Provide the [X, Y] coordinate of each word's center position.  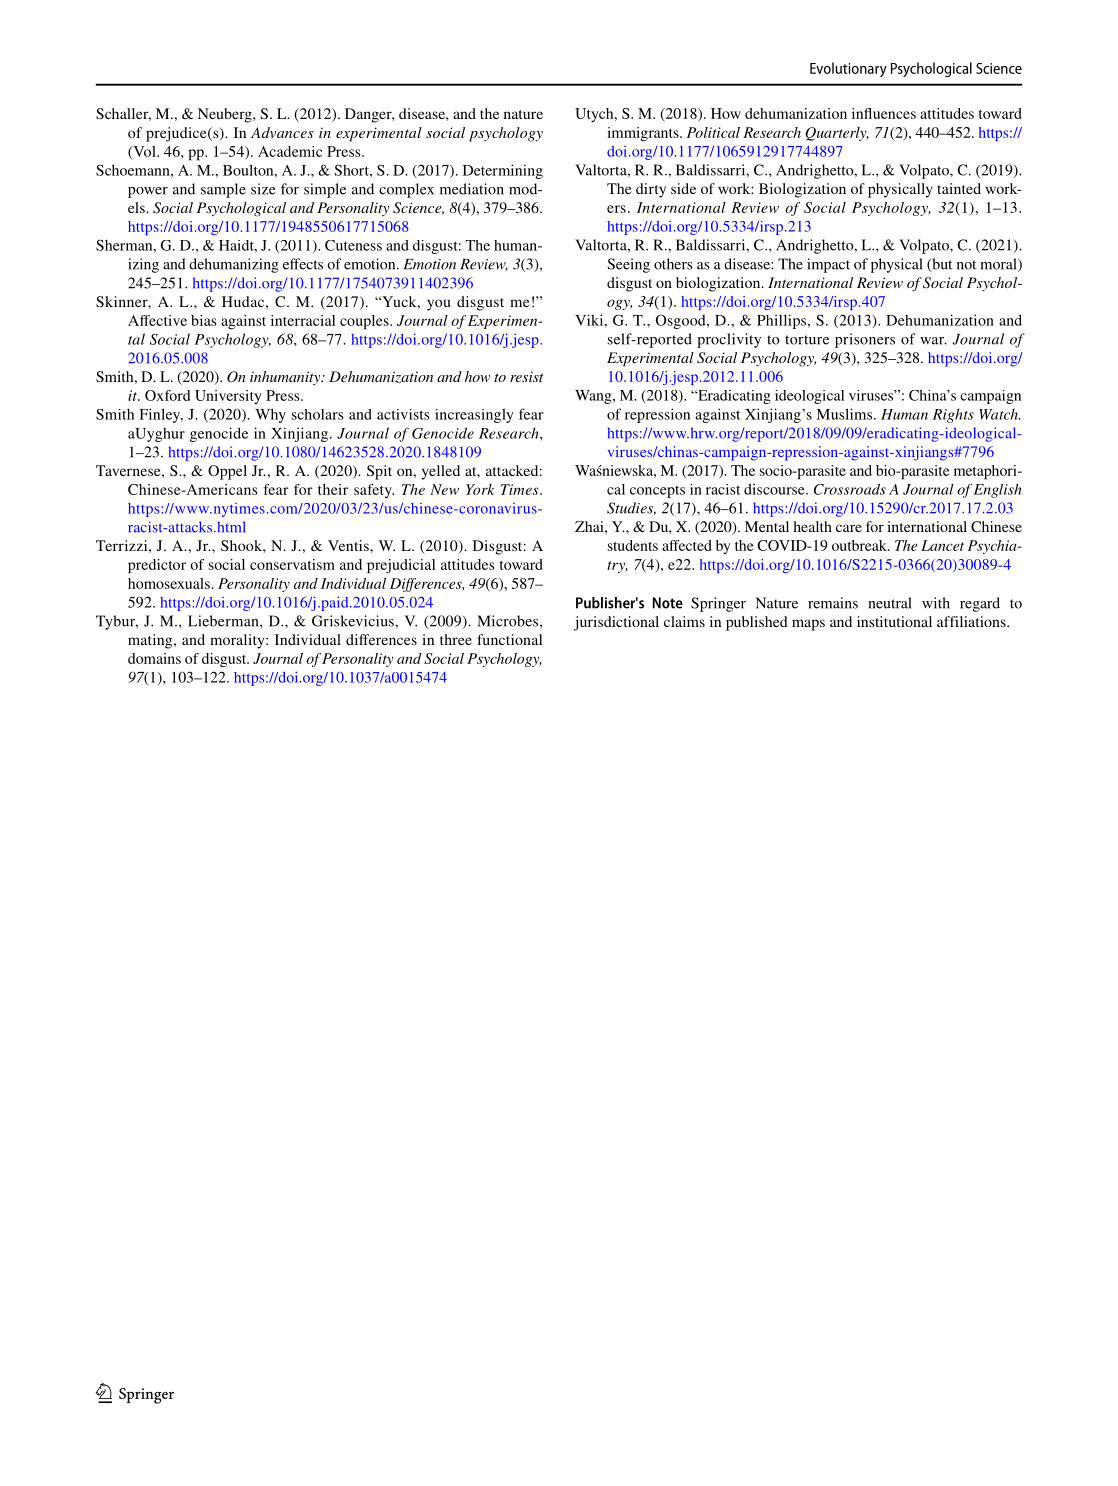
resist [527, 376]
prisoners [865, 340]
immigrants [644, 134]
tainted [959, 188]
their [333, 489]
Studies [631, 508]
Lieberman [224, 621]
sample [223, 190]
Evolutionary [848, 69]
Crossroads [850, 489]
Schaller [123, 114]
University [228, 397]
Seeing [628, 265]
